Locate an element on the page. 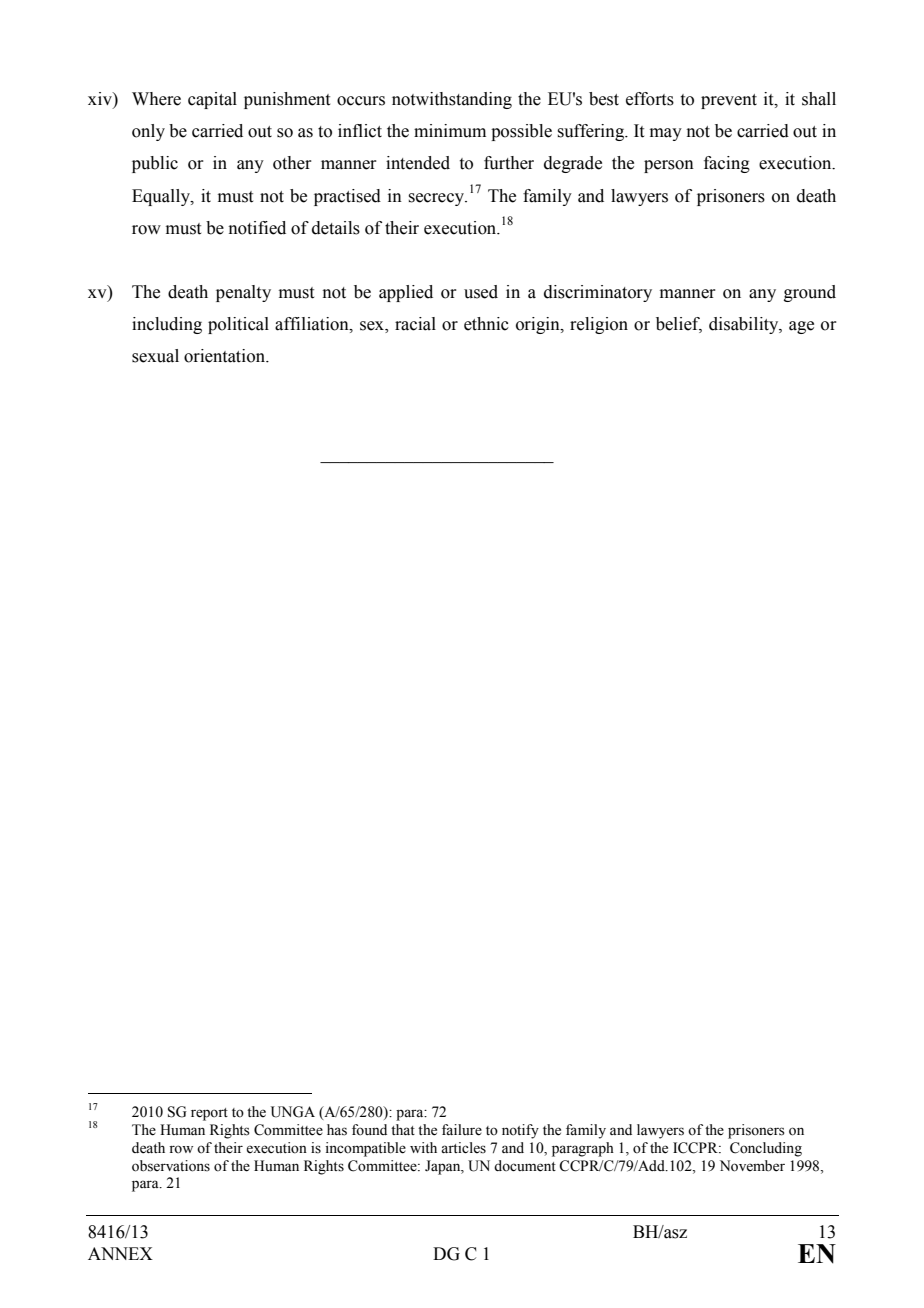 This document has width=924, height=1308. minimum is located at coordinates (450, 131).
